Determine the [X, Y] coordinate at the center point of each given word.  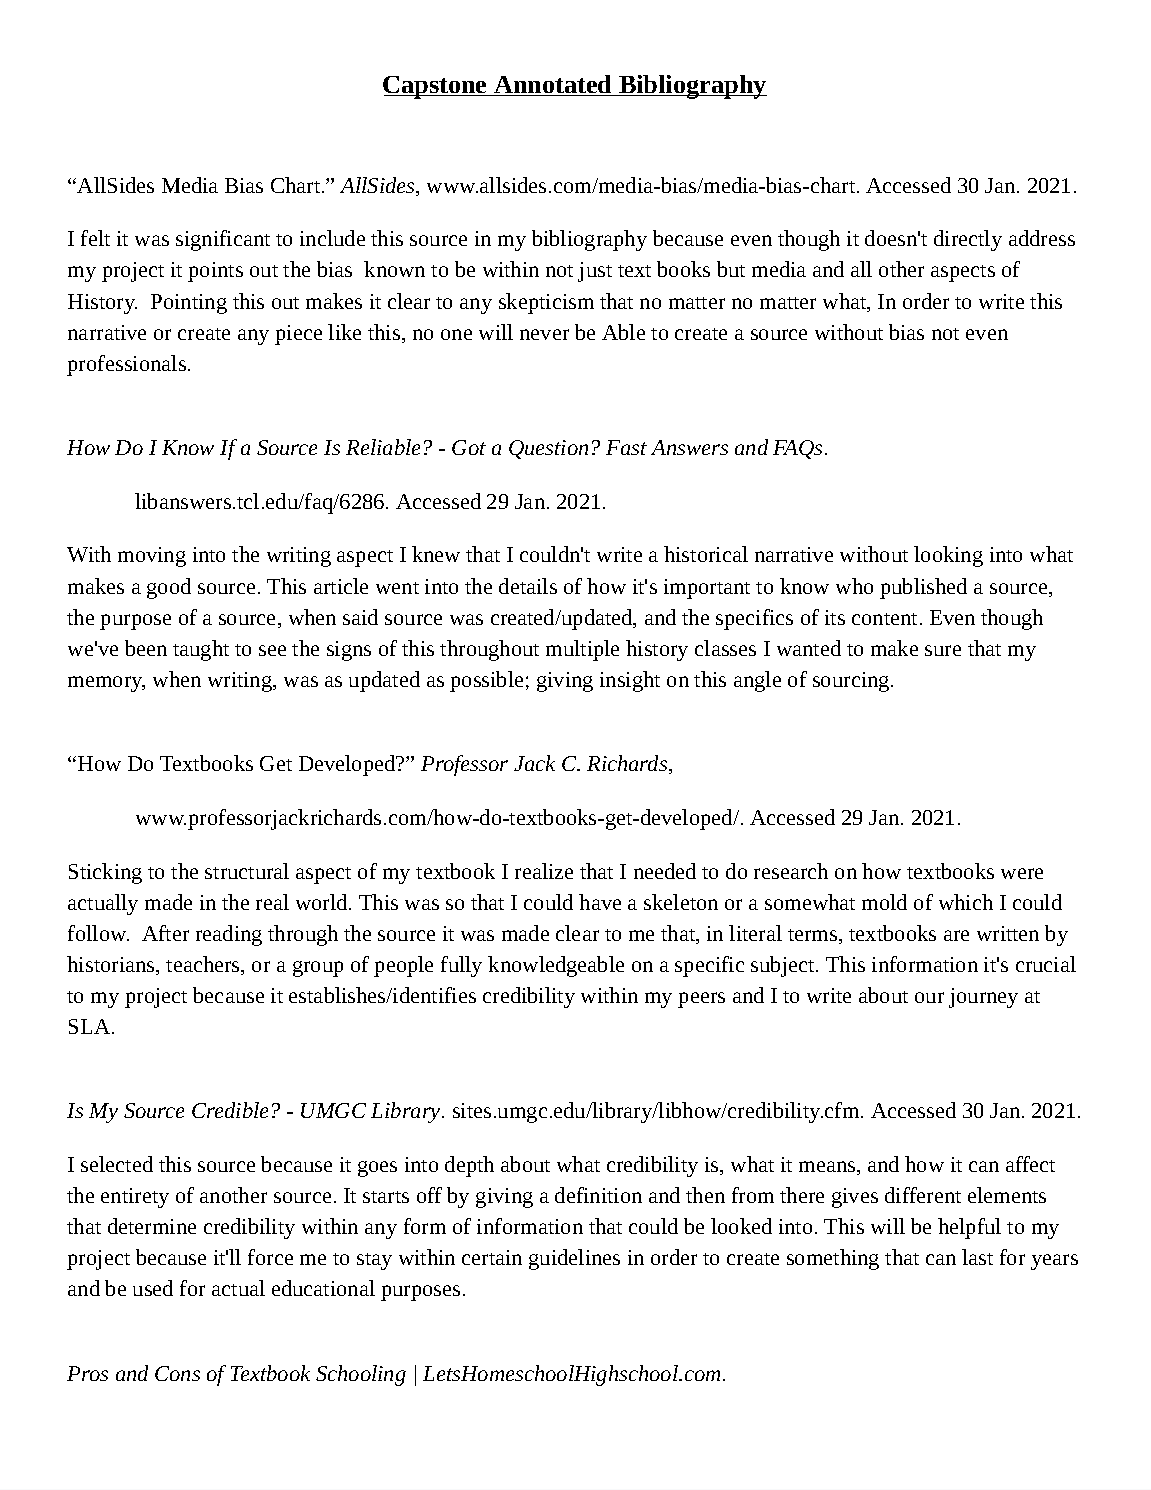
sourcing [852, 682]
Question [548, 449]
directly [968, 240]
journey [983, 998]
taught [201, 650]
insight [630, 681]
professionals [126, 365]
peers [701, 1000]
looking [948, 556]
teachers [204, 965]
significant [223, 240]
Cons [177, 1373]
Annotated [553, 85]
